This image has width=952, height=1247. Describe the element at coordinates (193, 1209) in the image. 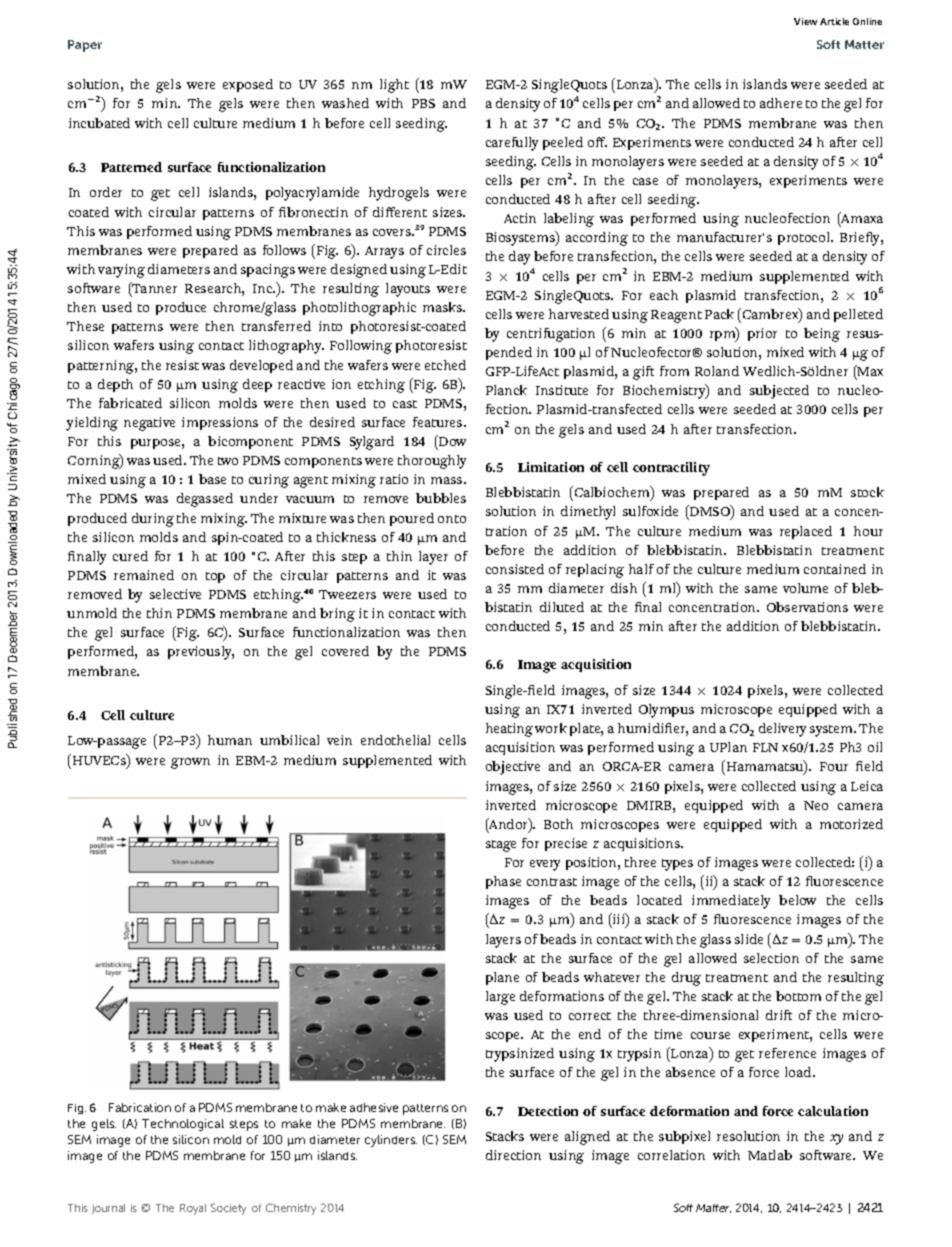

I see `Royal` at that location.
